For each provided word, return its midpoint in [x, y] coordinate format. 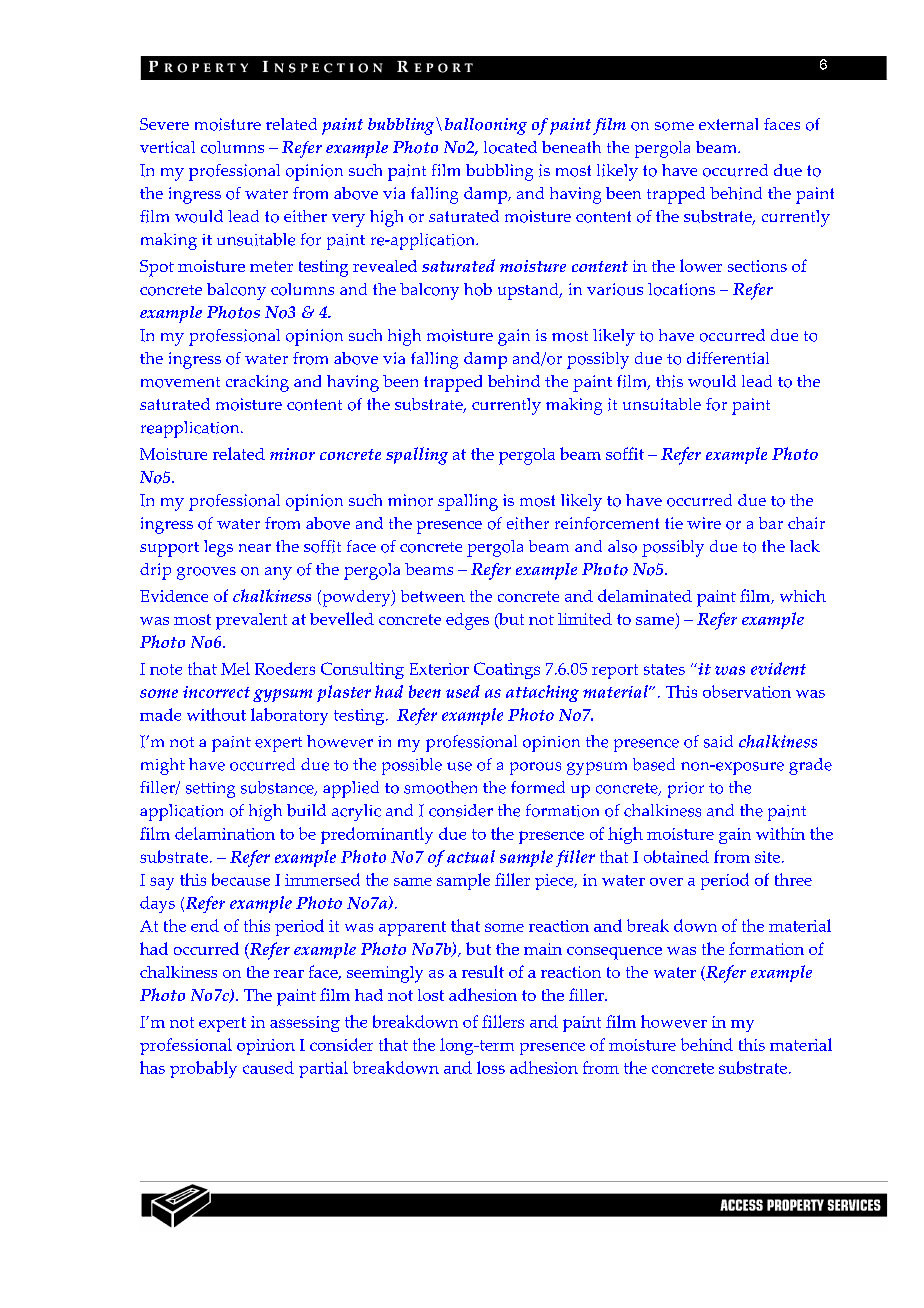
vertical [167, 147]
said [718, 741]
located [510, 147]
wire [704, 523]
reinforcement [607, 523]
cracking [257, 383]
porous [535, 768]
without [216, 714]
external [728, 124]
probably [203, 1069]
